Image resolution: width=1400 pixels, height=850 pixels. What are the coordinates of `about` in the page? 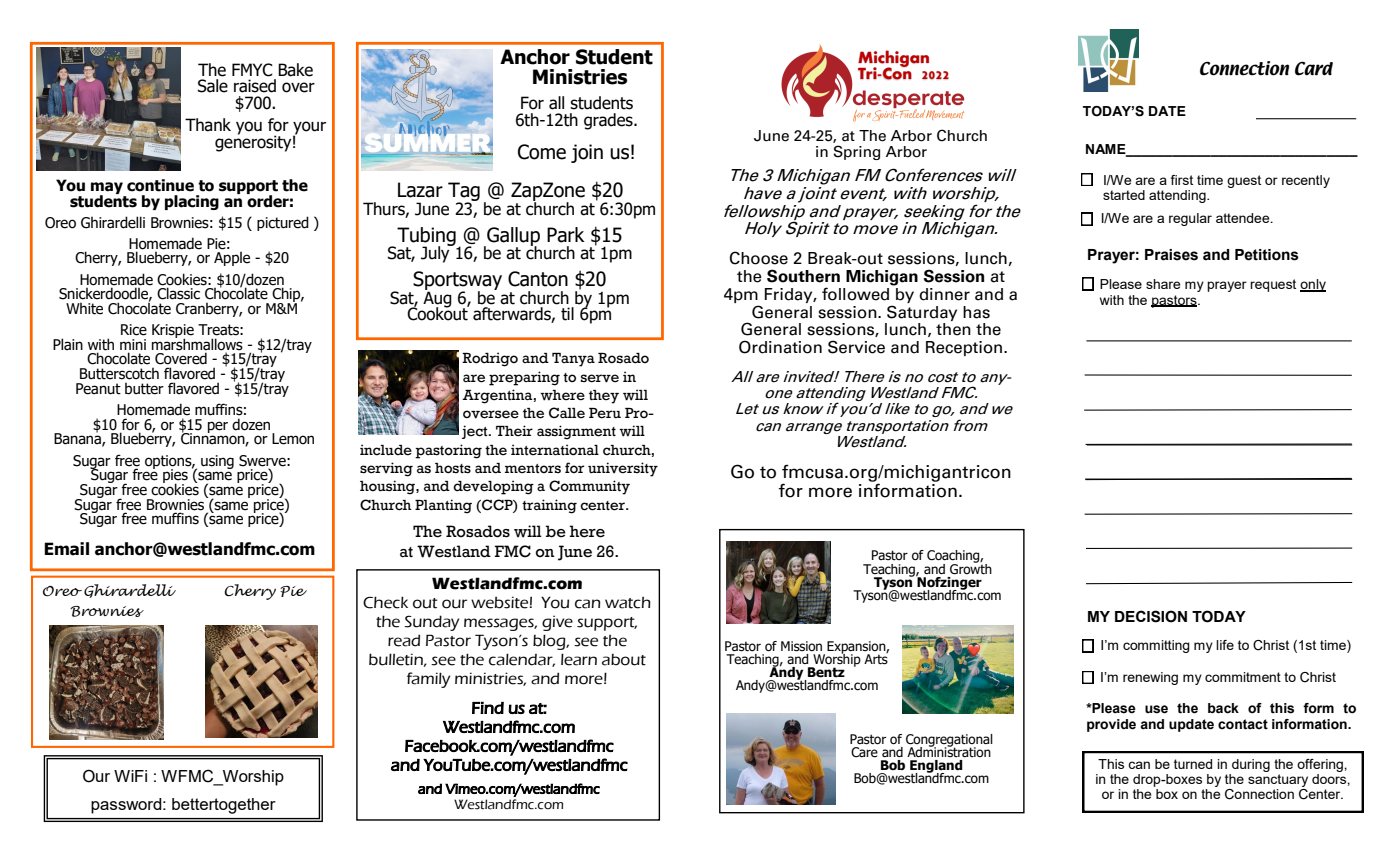 It's located at (624, 660).
